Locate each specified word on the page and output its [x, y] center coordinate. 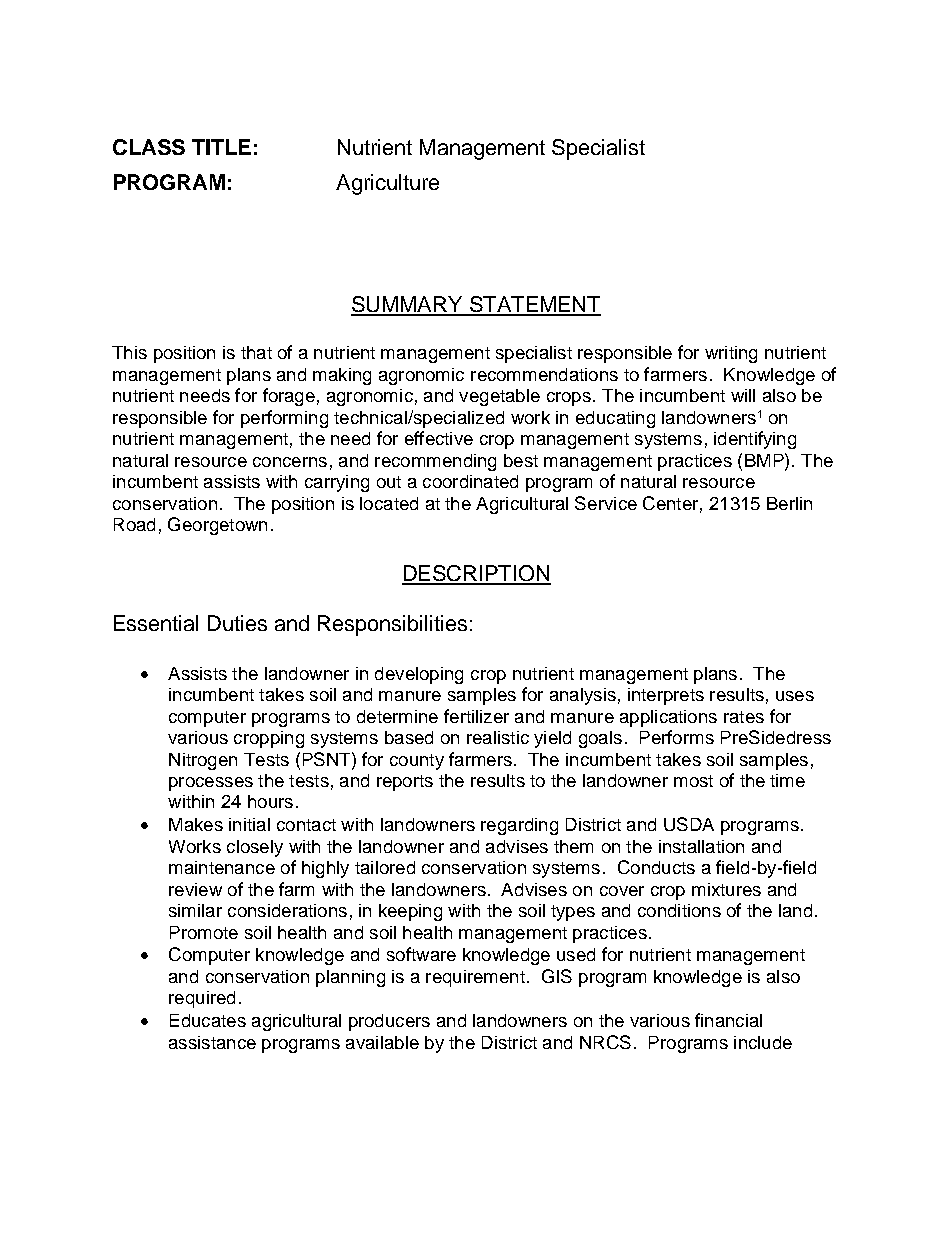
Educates [208, 1020]
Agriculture [387, 184]
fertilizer [476, 716]
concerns [290, 462]
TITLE [221, 147]
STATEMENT [534, 305]
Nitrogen [203, 761]
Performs [677, 737]
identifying [755, 440]
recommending [435, 462]
